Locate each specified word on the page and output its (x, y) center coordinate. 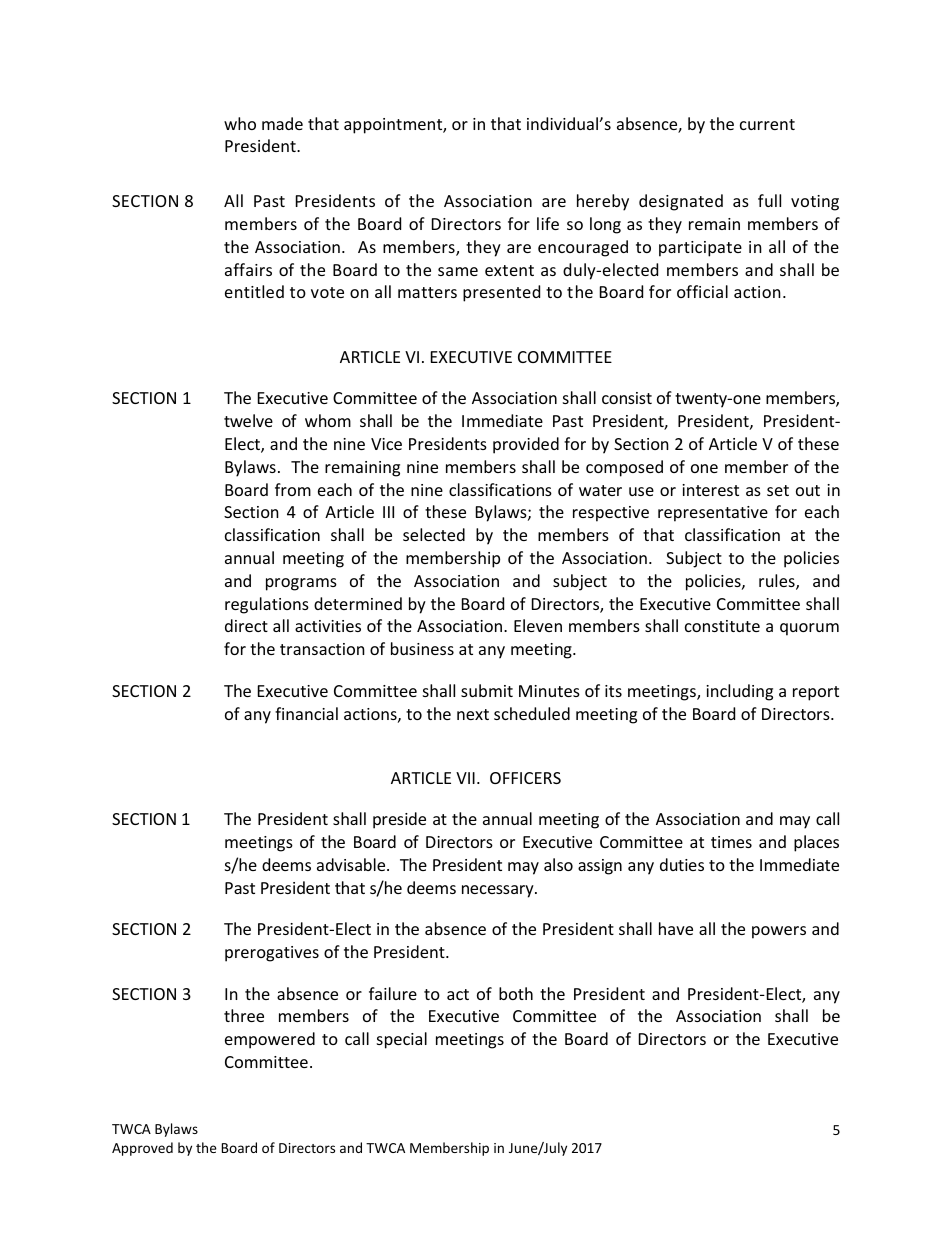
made (282, 123)
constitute (722, 626)
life (548, 223)
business (422, 648)
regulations (267, 605)
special (402, 1040)
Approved (142, 1149)
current (767, 124)
